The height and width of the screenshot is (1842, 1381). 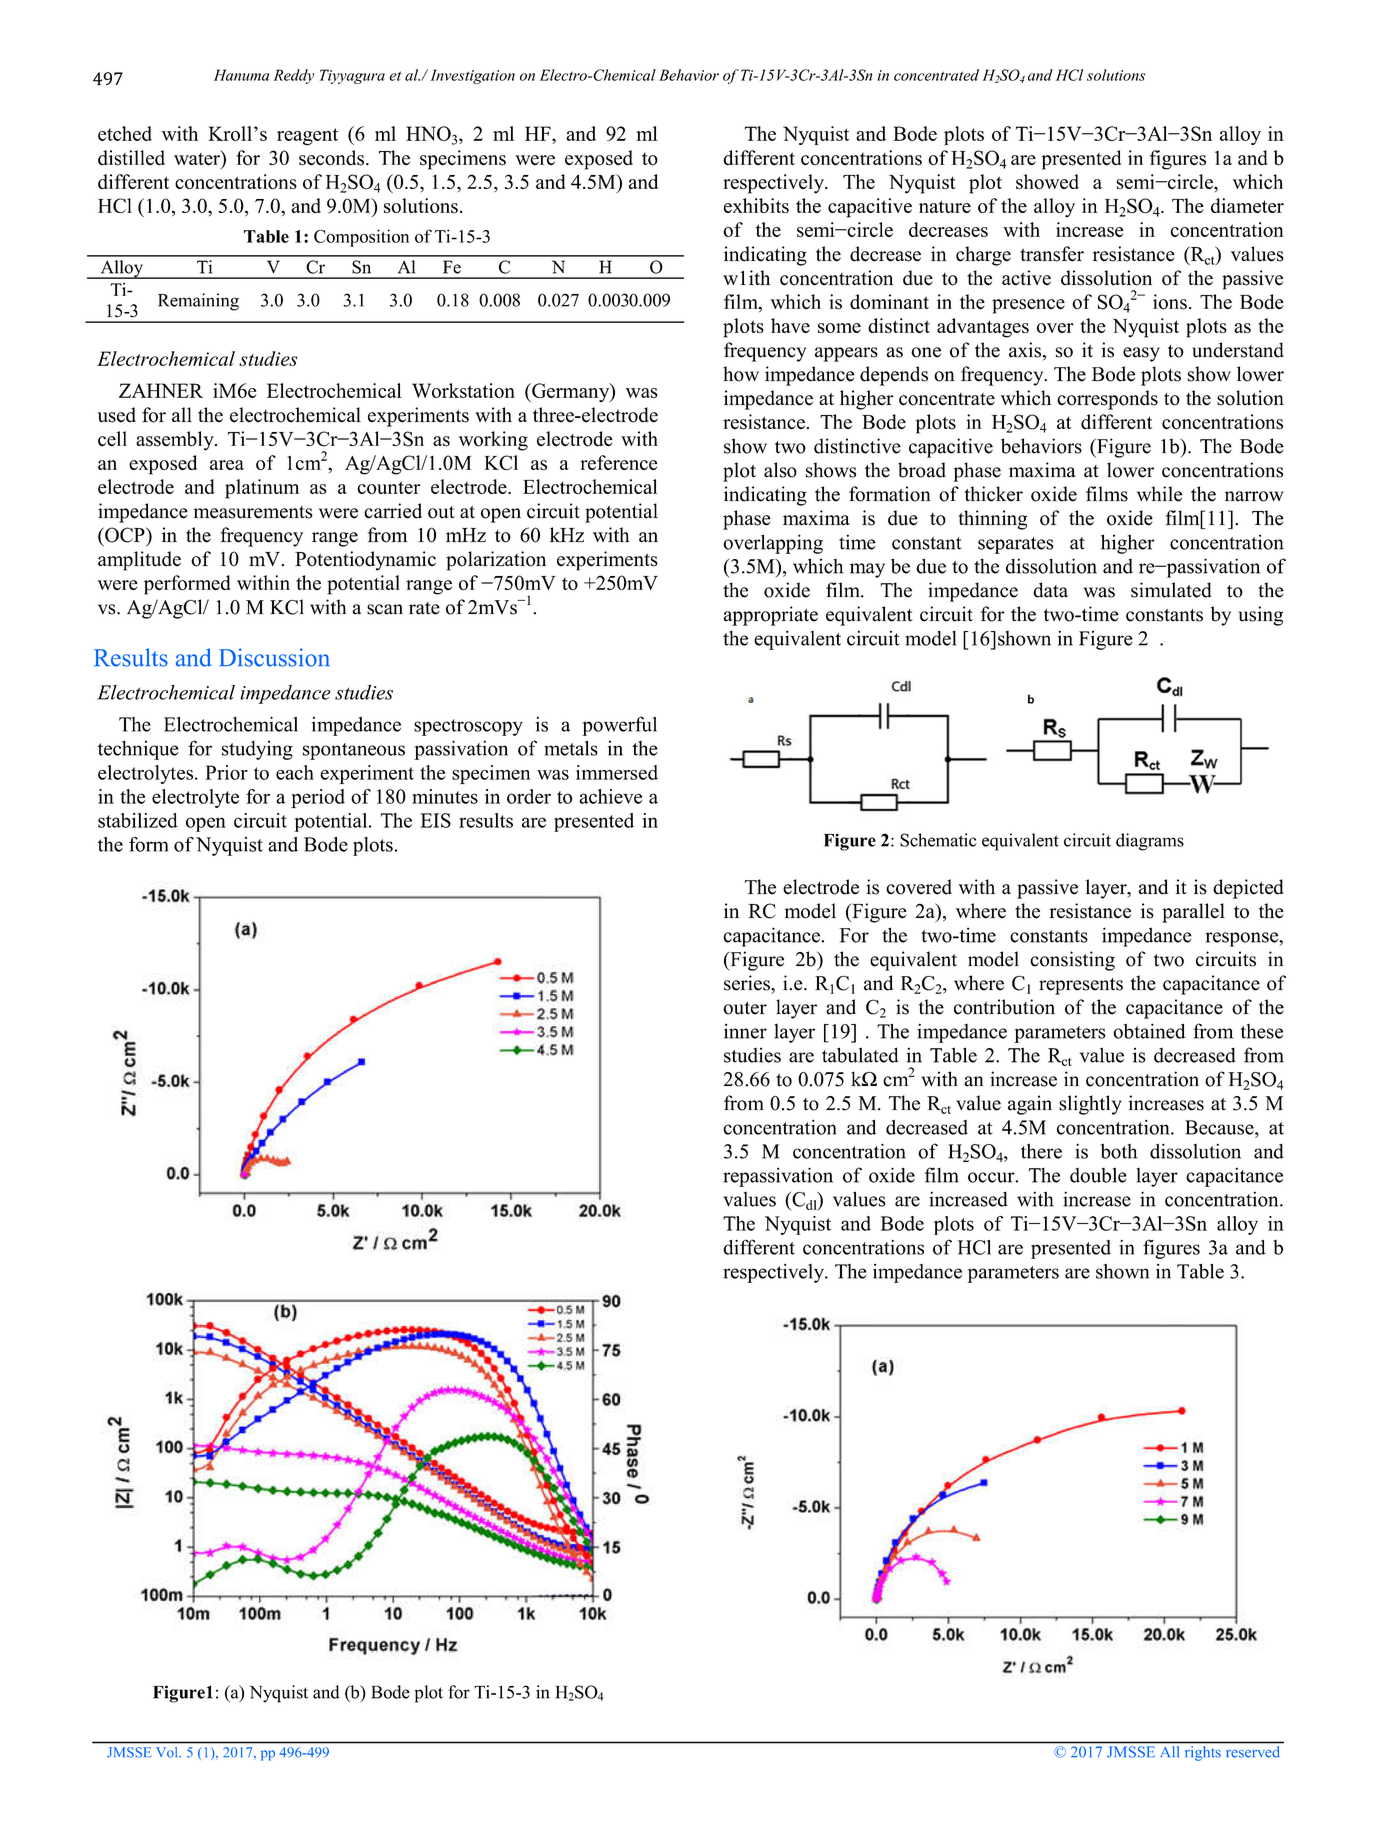 I want to click on series, so click(x=748, y=983).
